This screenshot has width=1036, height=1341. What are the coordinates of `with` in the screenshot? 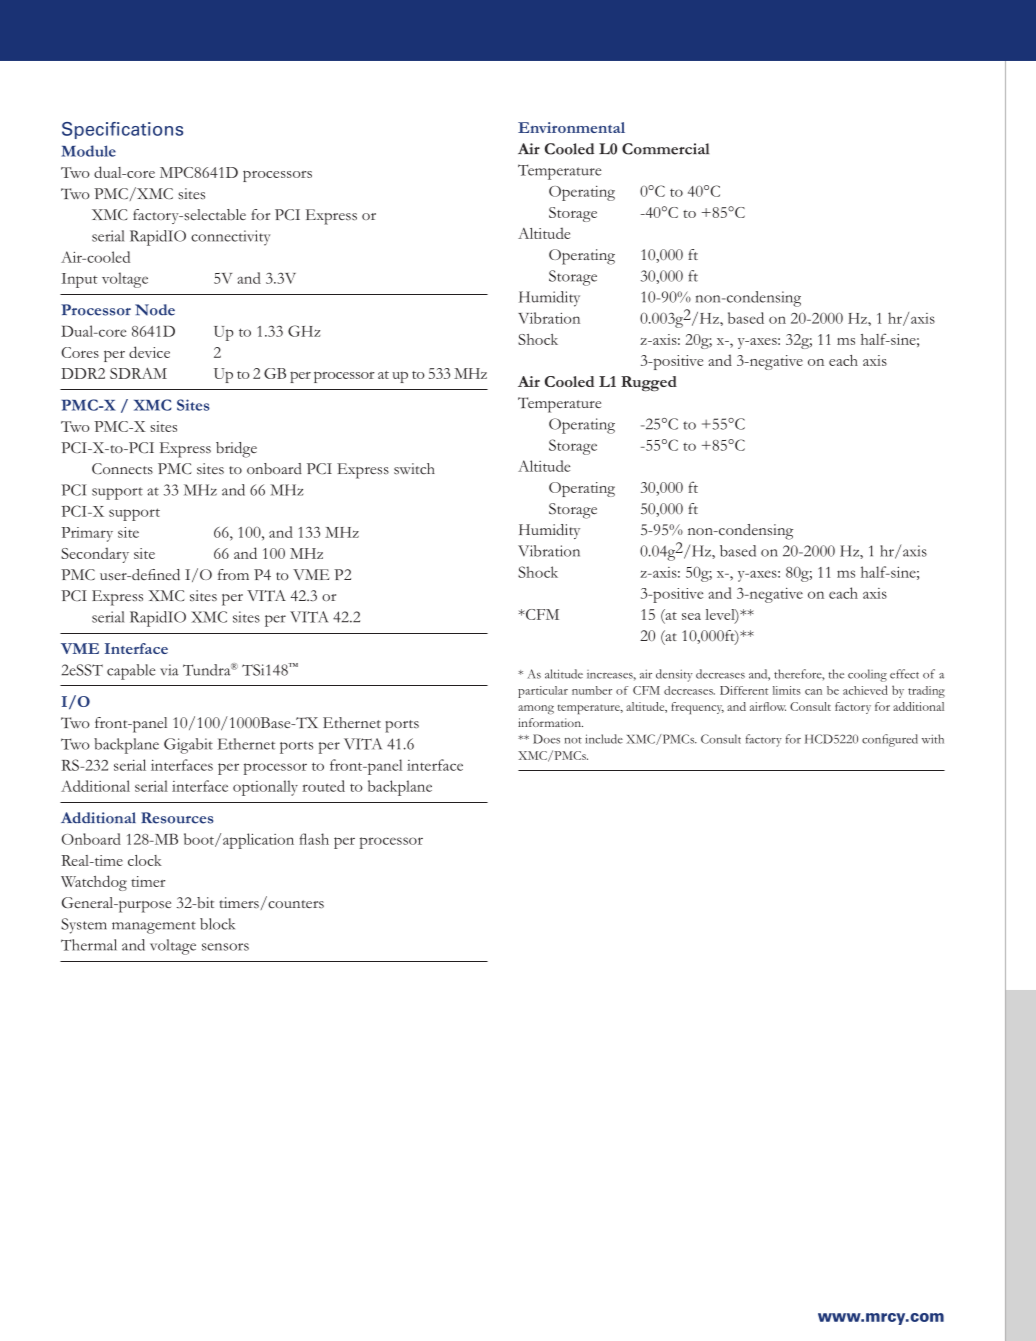 It's located at (933, 739).
